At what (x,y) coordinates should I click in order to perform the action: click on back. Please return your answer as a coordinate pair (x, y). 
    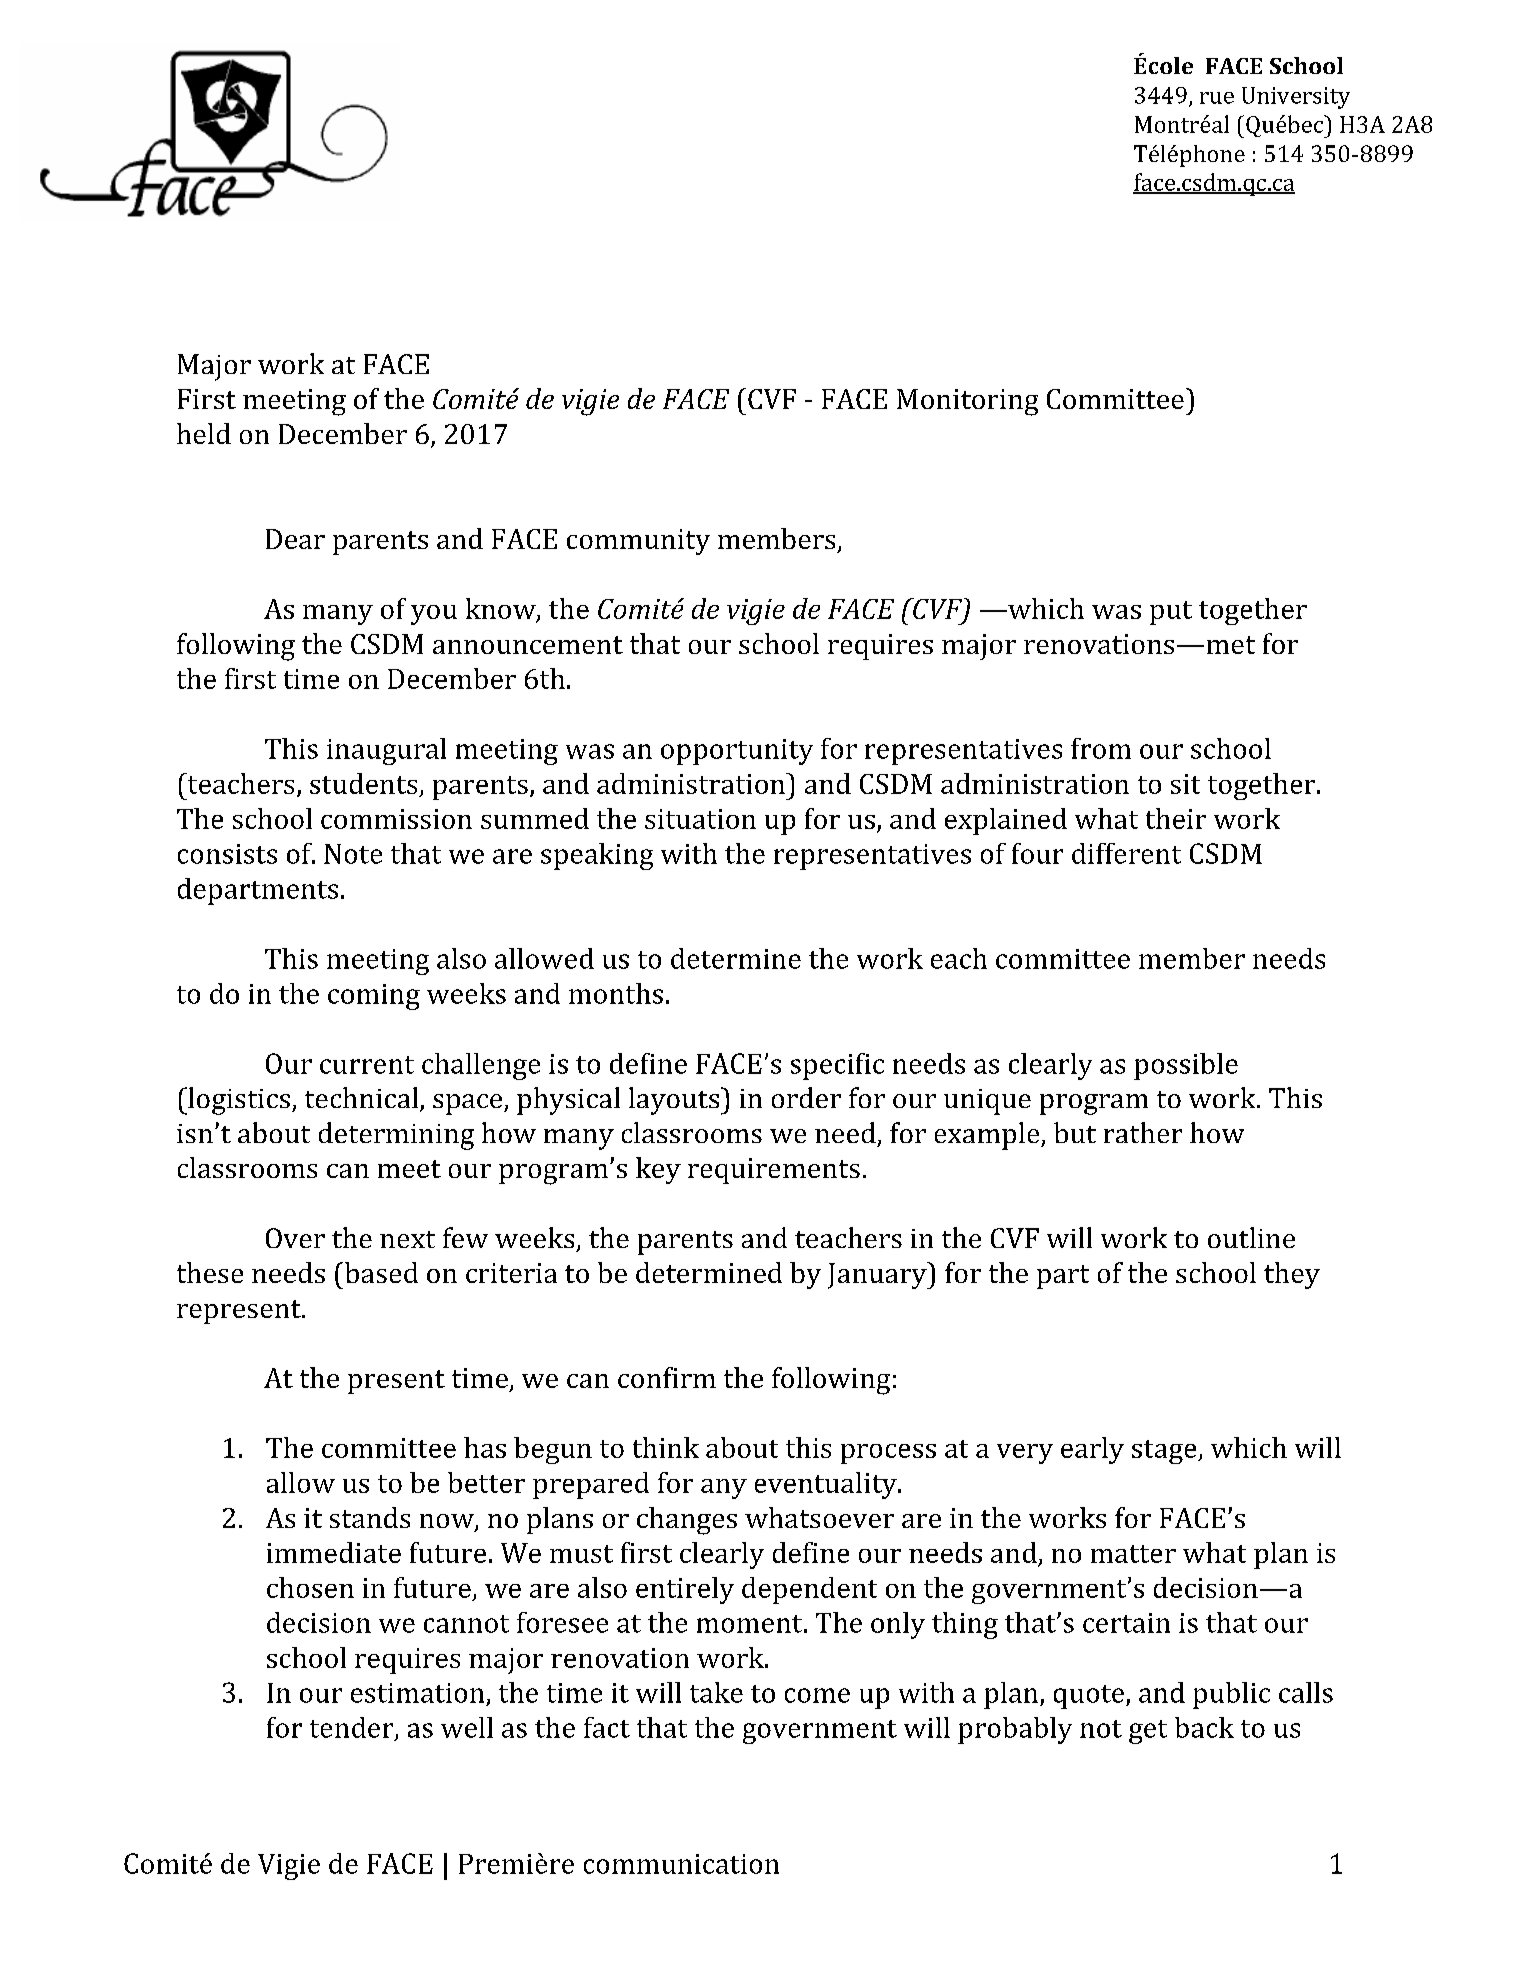
    Looking at the image, I should click on (1204, 1727).
